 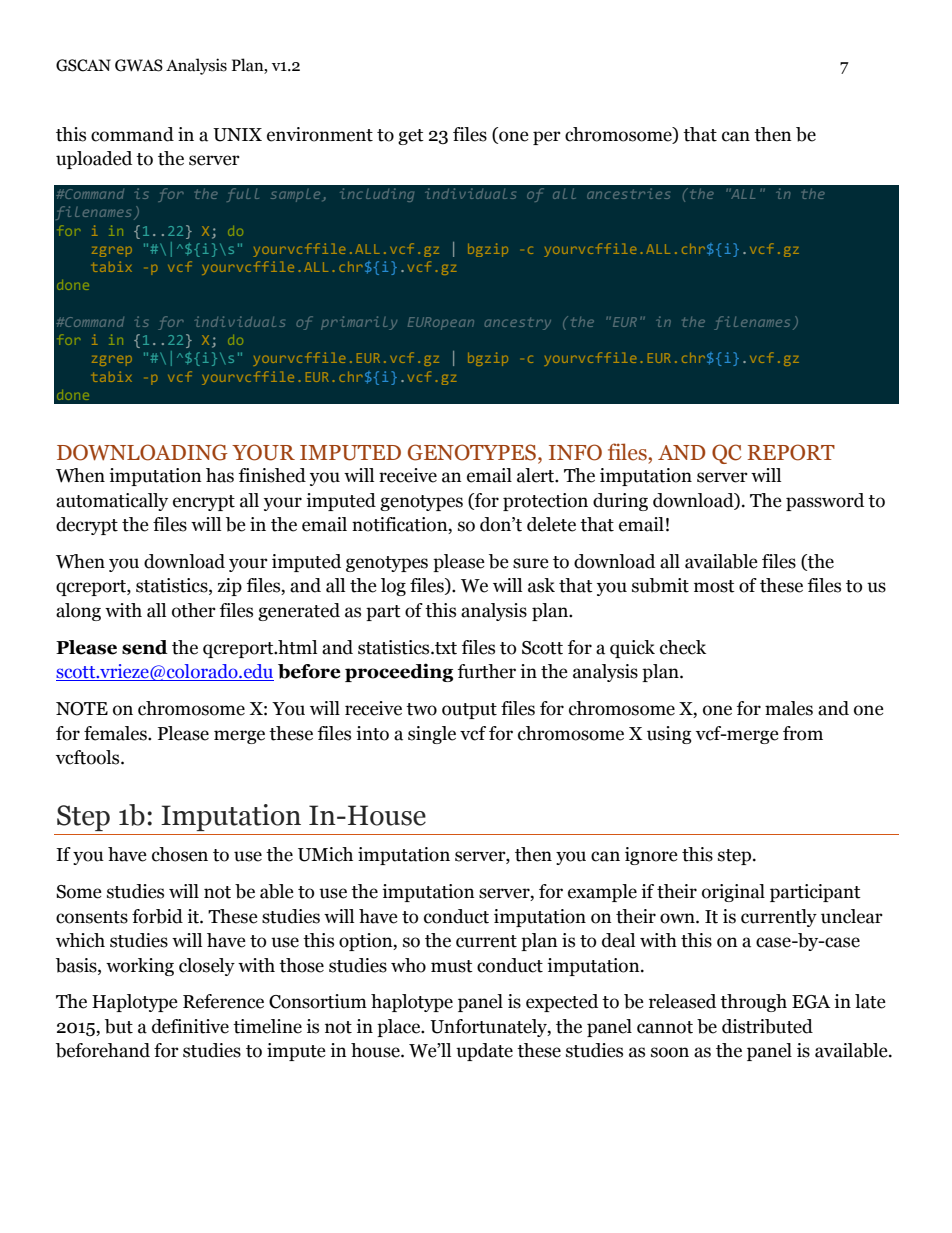 I want to click on other, so click(x=194, y=610).
